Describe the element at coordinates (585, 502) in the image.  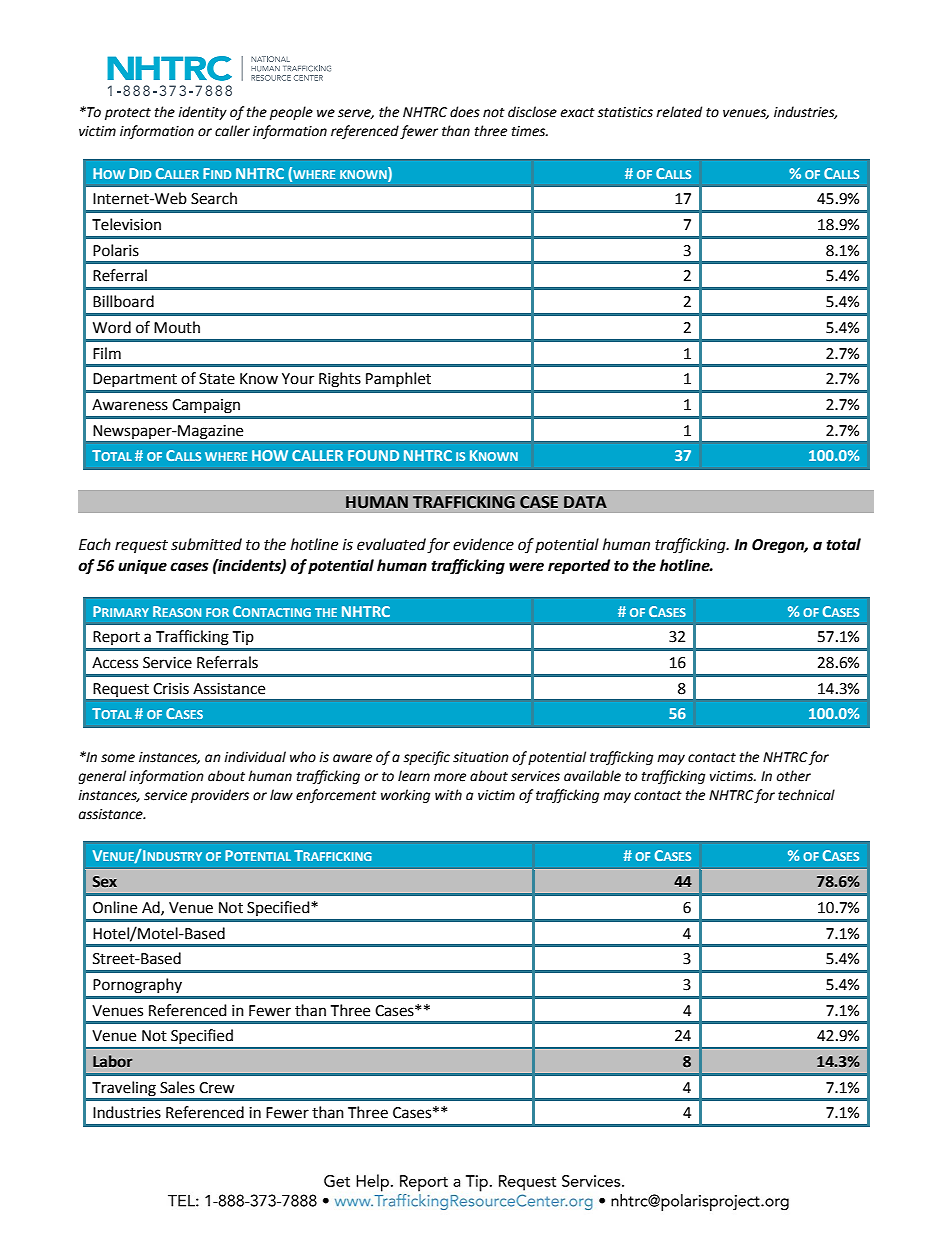
I see `DATA` at that location.
